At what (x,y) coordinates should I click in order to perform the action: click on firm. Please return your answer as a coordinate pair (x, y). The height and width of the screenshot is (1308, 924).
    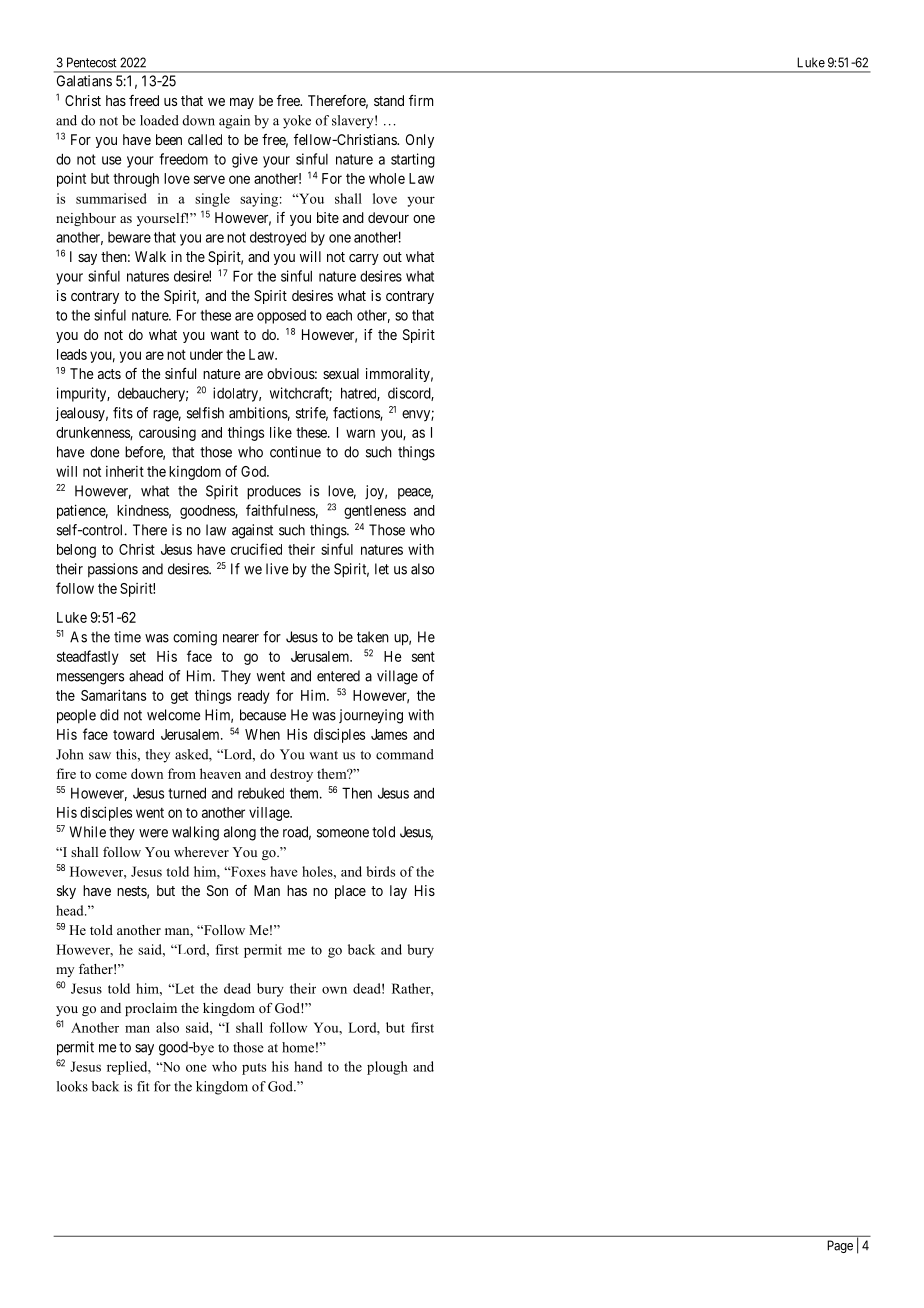
    Looking at the image, I should click on (421, 100).
